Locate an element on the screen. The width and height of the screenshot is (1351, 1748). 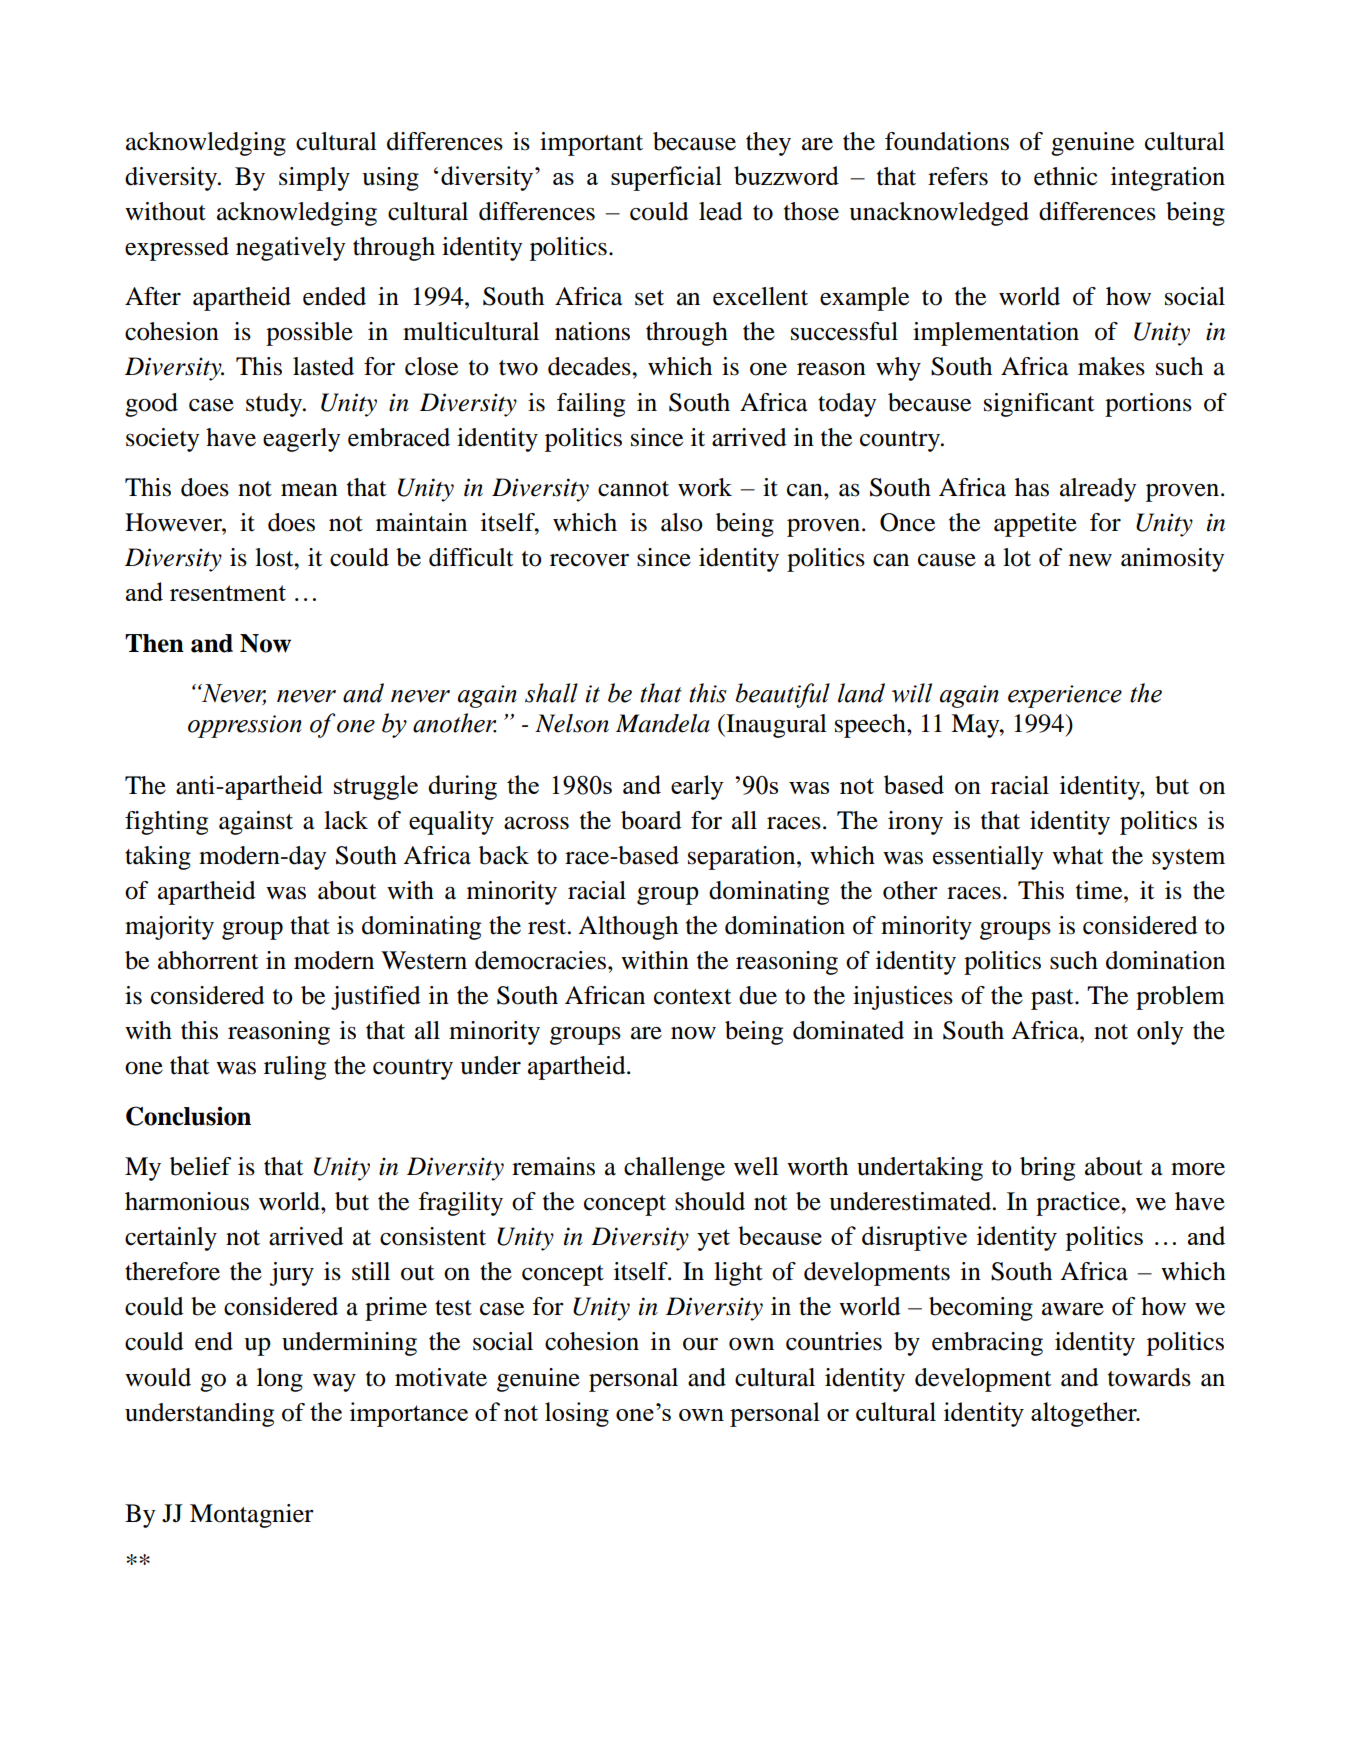
lost is located at coordinates (275, 557).
